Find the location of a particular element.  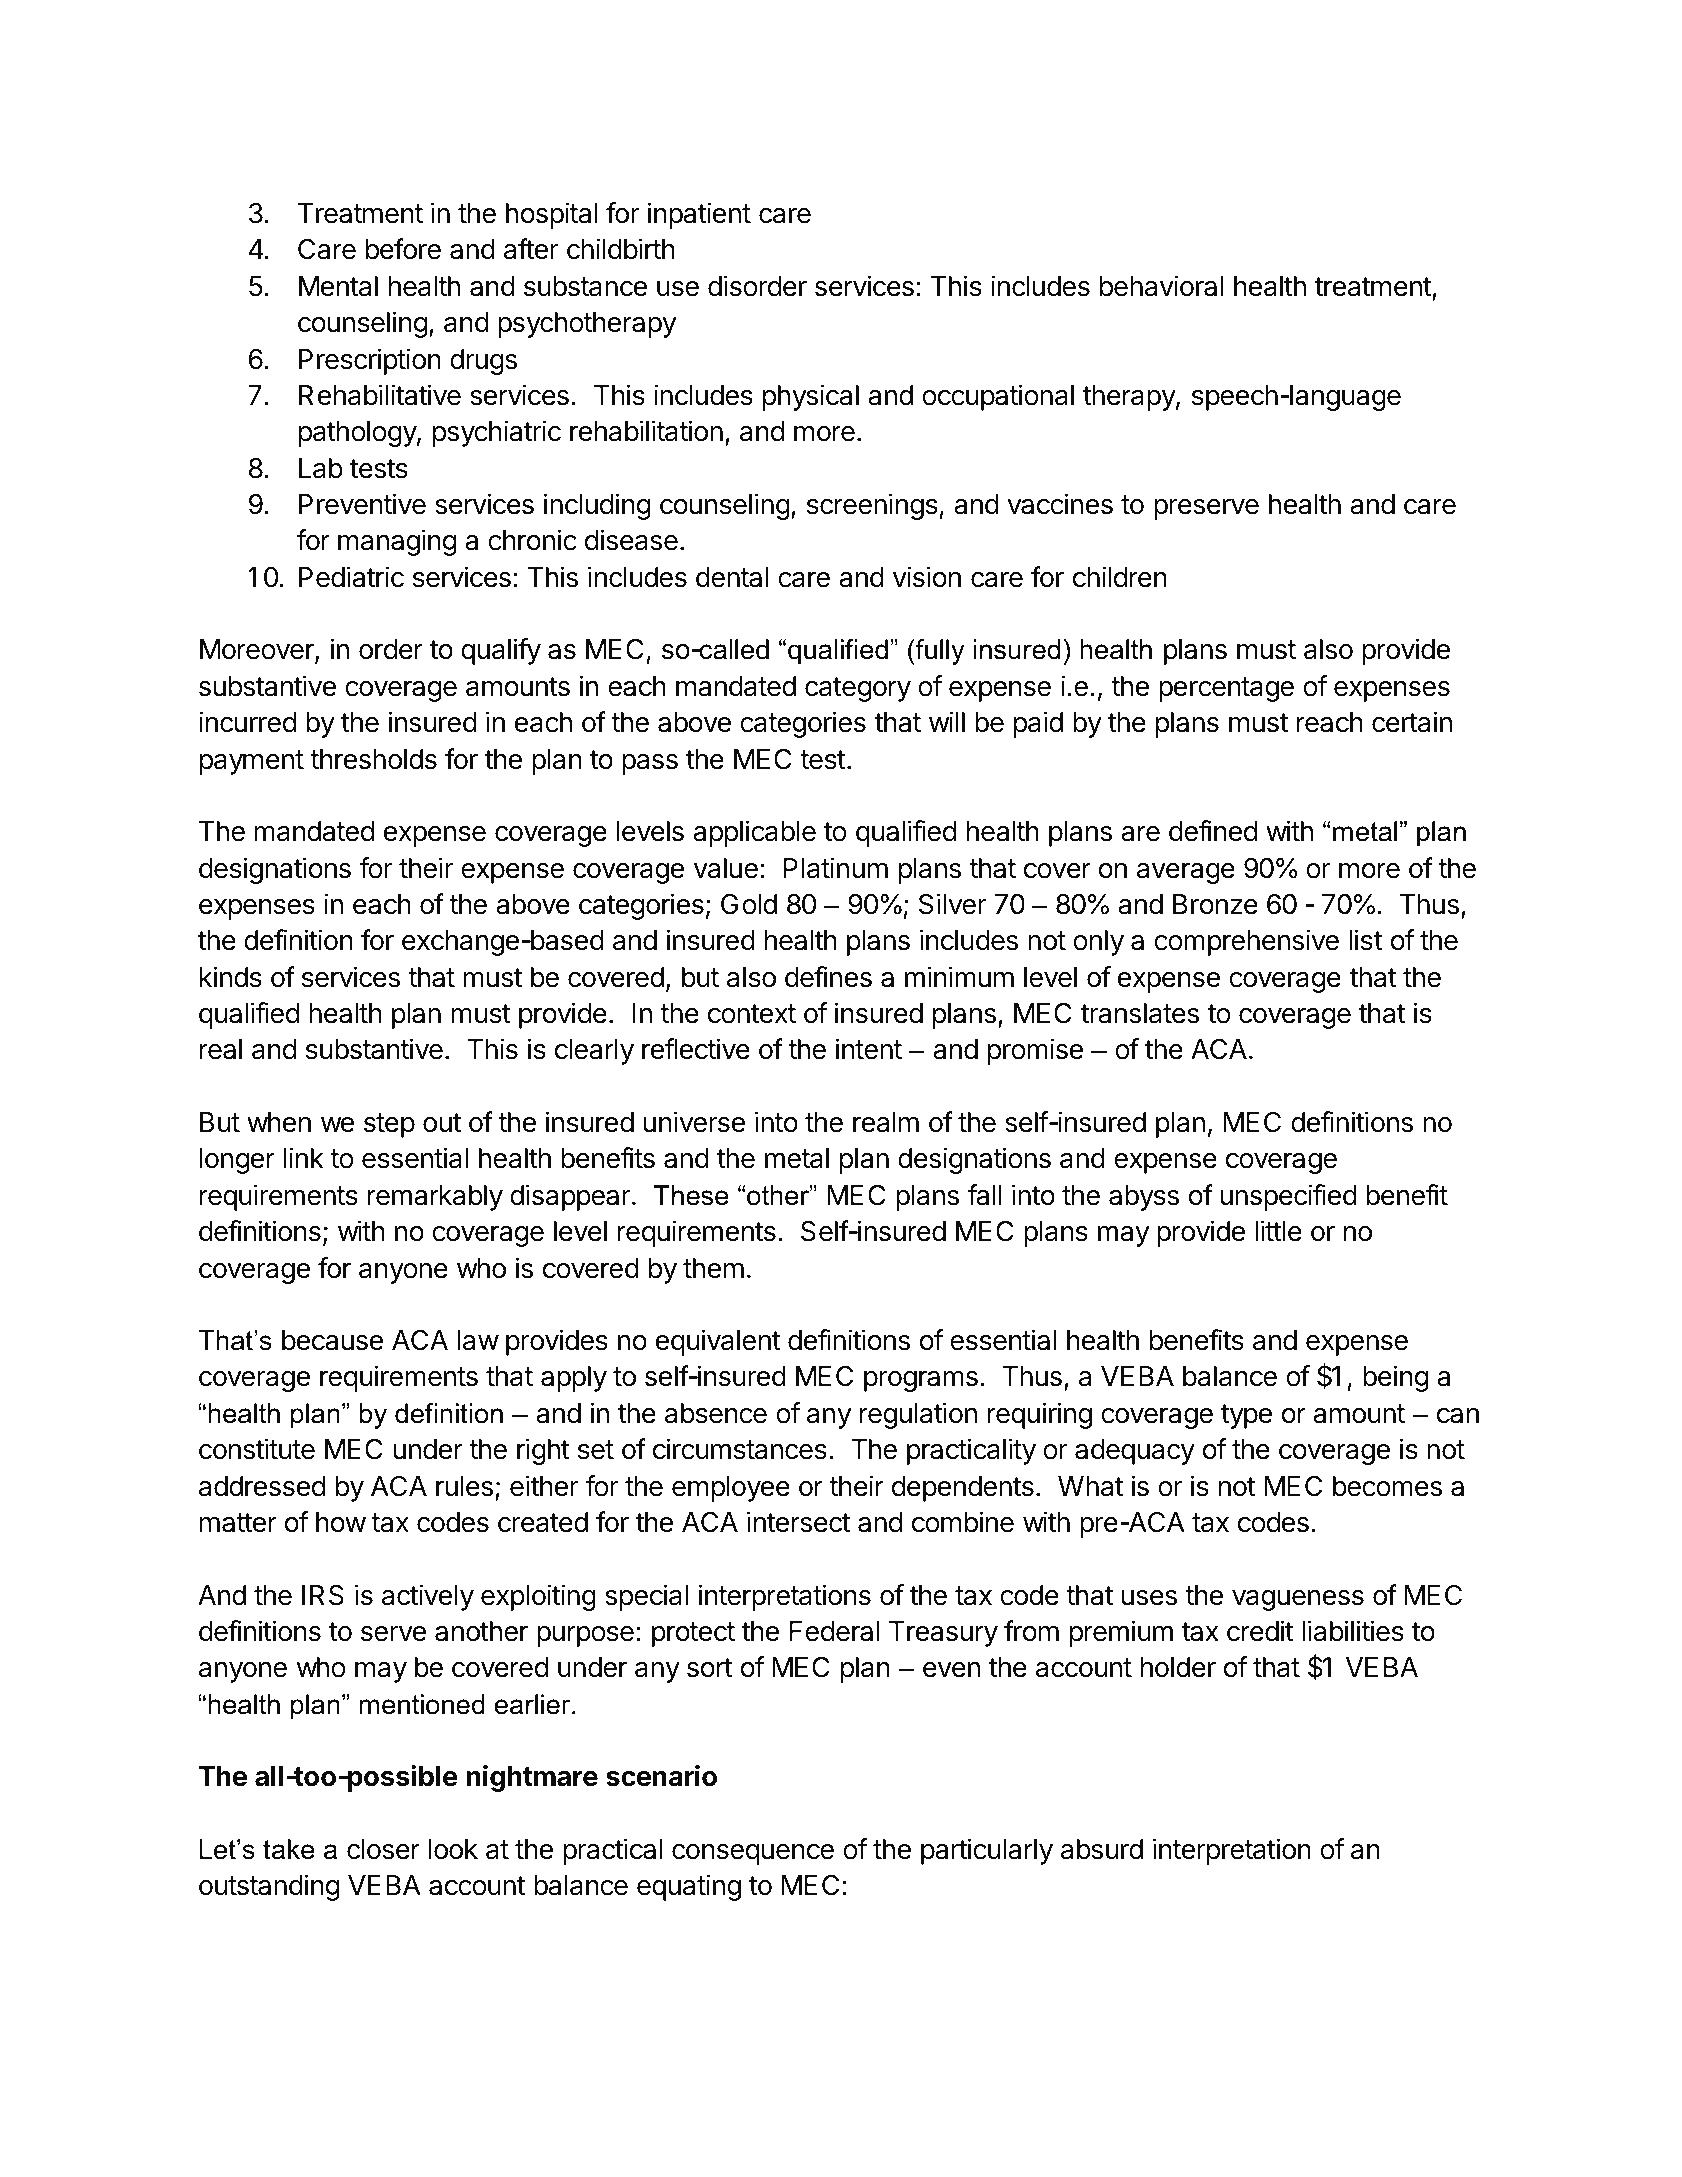

before is located at coordinates (403, 249).
